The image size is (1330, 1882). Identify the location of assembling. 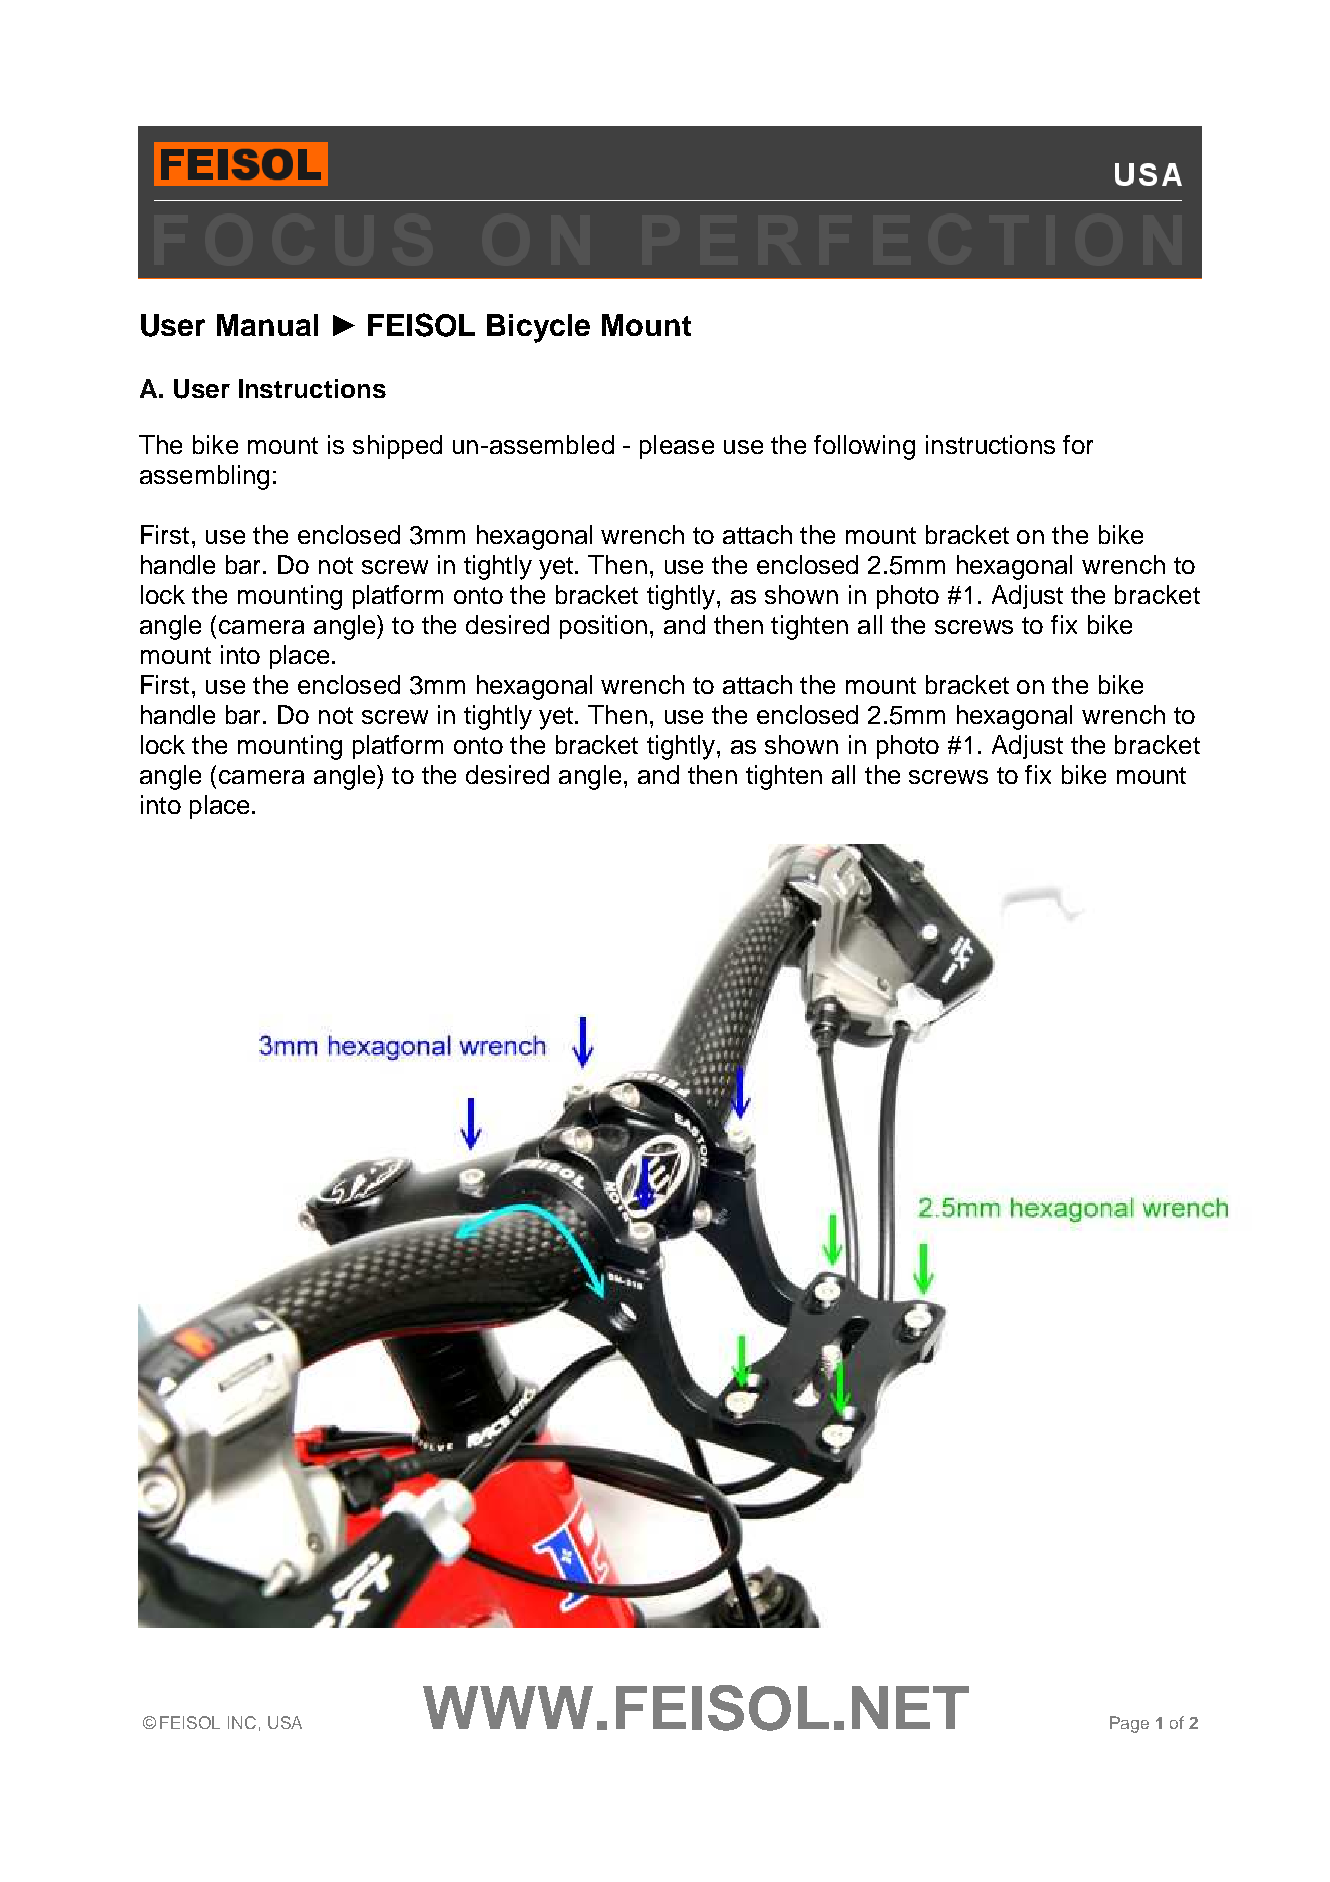
(204, 477).
